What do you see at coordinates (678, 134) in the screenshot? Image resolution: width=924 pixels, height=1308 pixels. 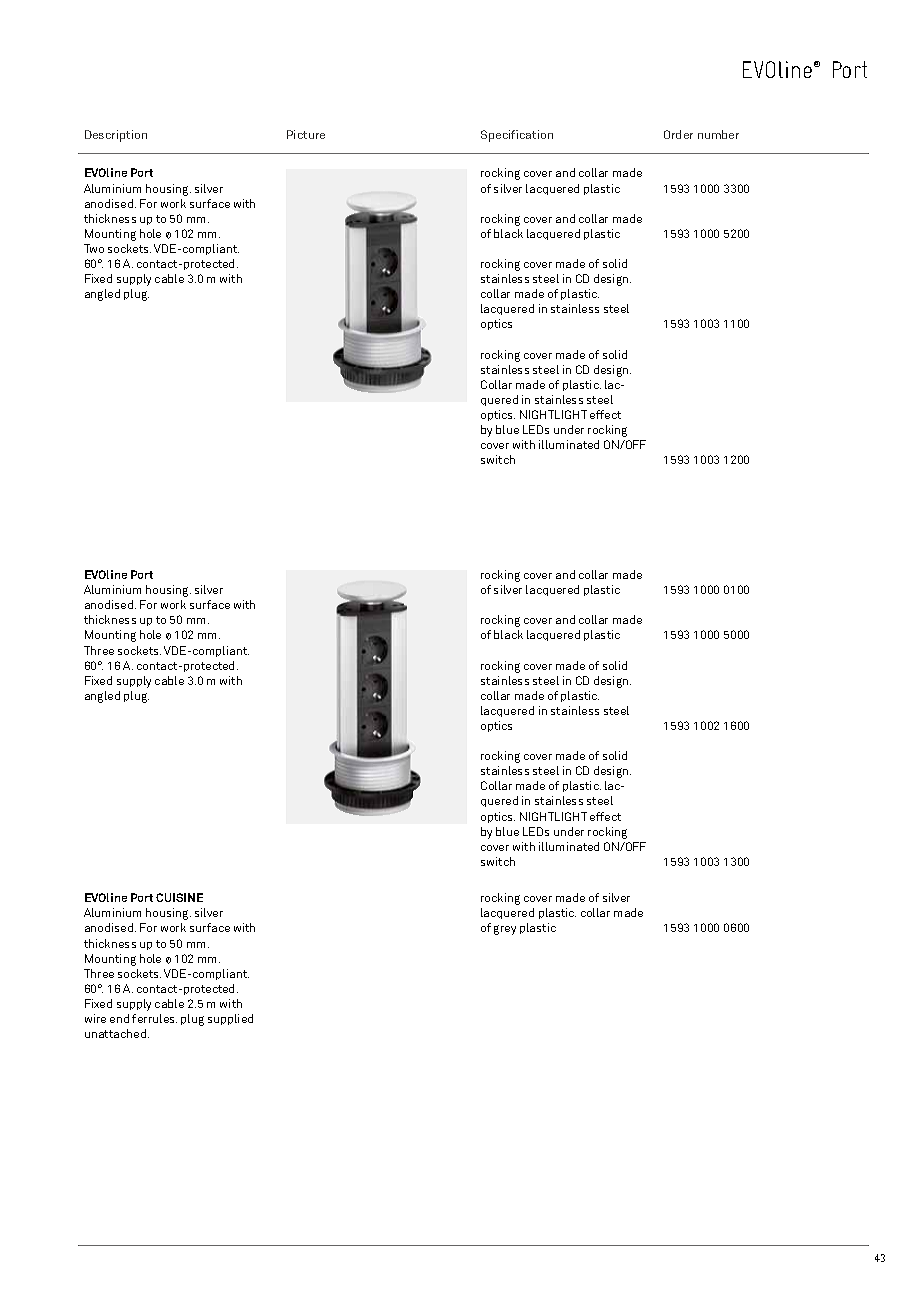 I see `Order` at bounding box center [678, 134].
